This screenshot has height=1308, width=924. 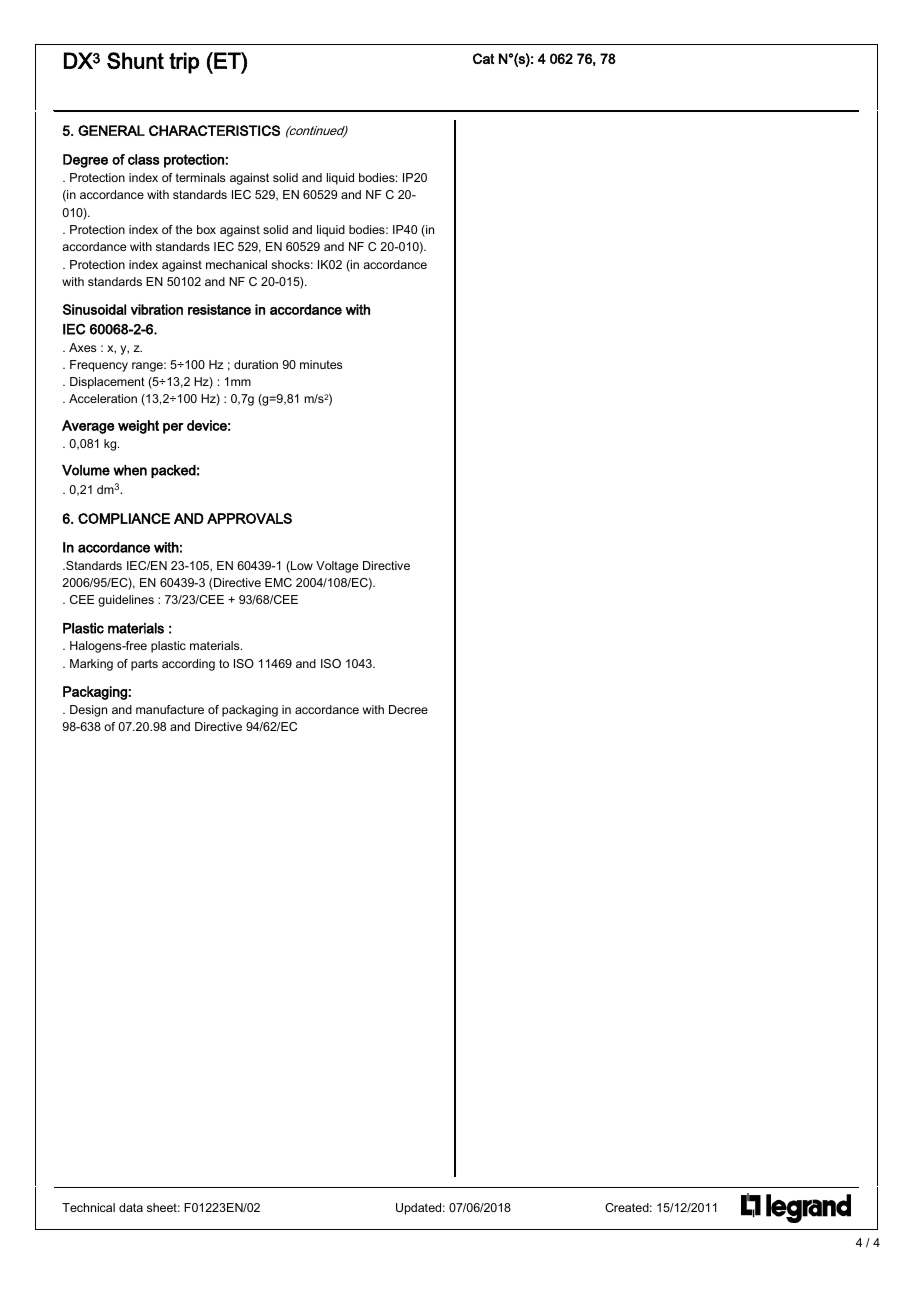 I want to click on Shunt, so click(x=135, y=60).
